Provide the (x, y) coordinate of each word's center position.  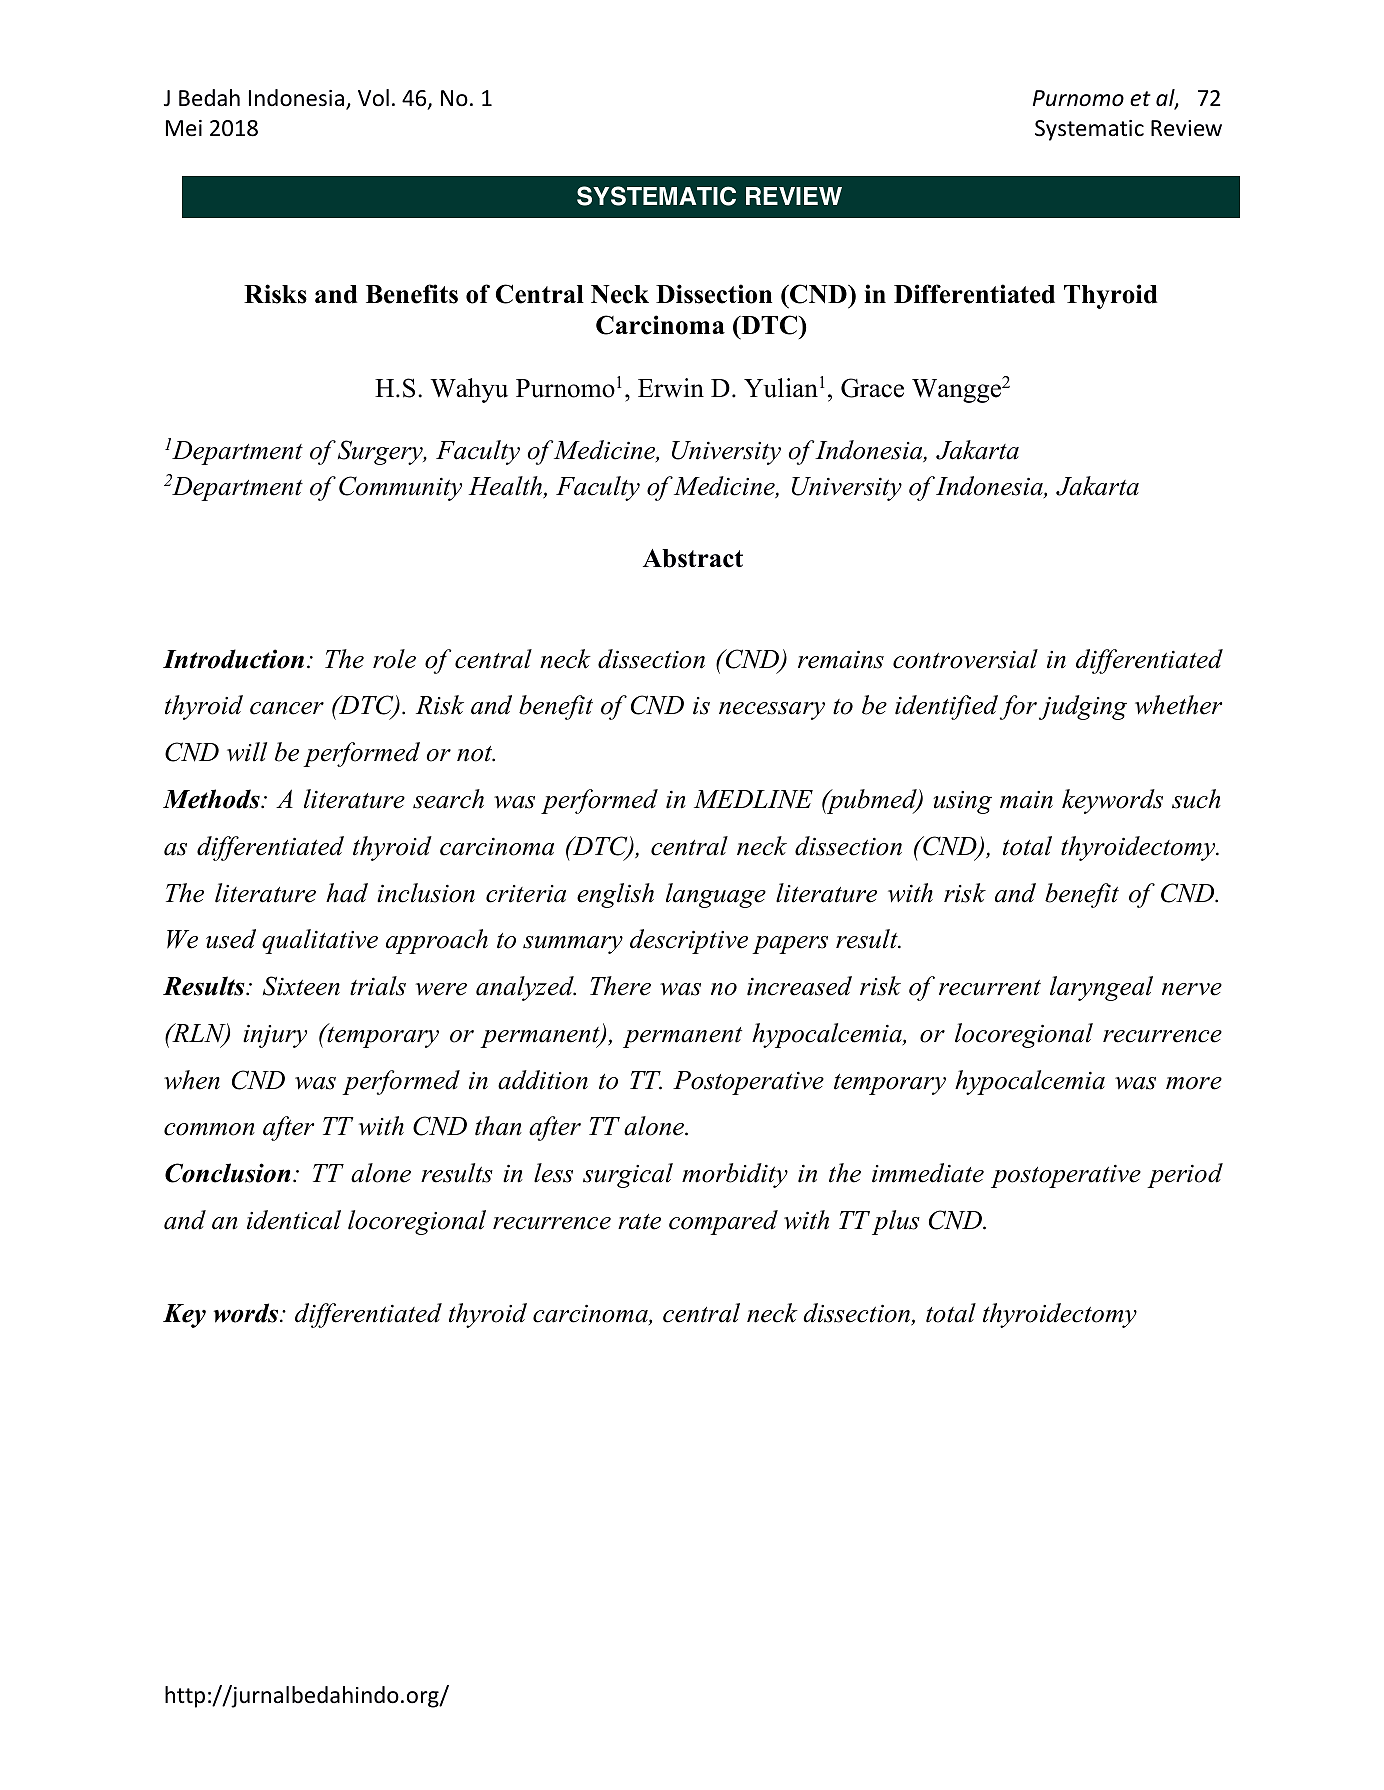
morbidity (735, 1175)
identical (294, 1220)
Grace (872, 388)
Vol (373, 98)
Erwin (671, 388)
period (1185, 1175)
